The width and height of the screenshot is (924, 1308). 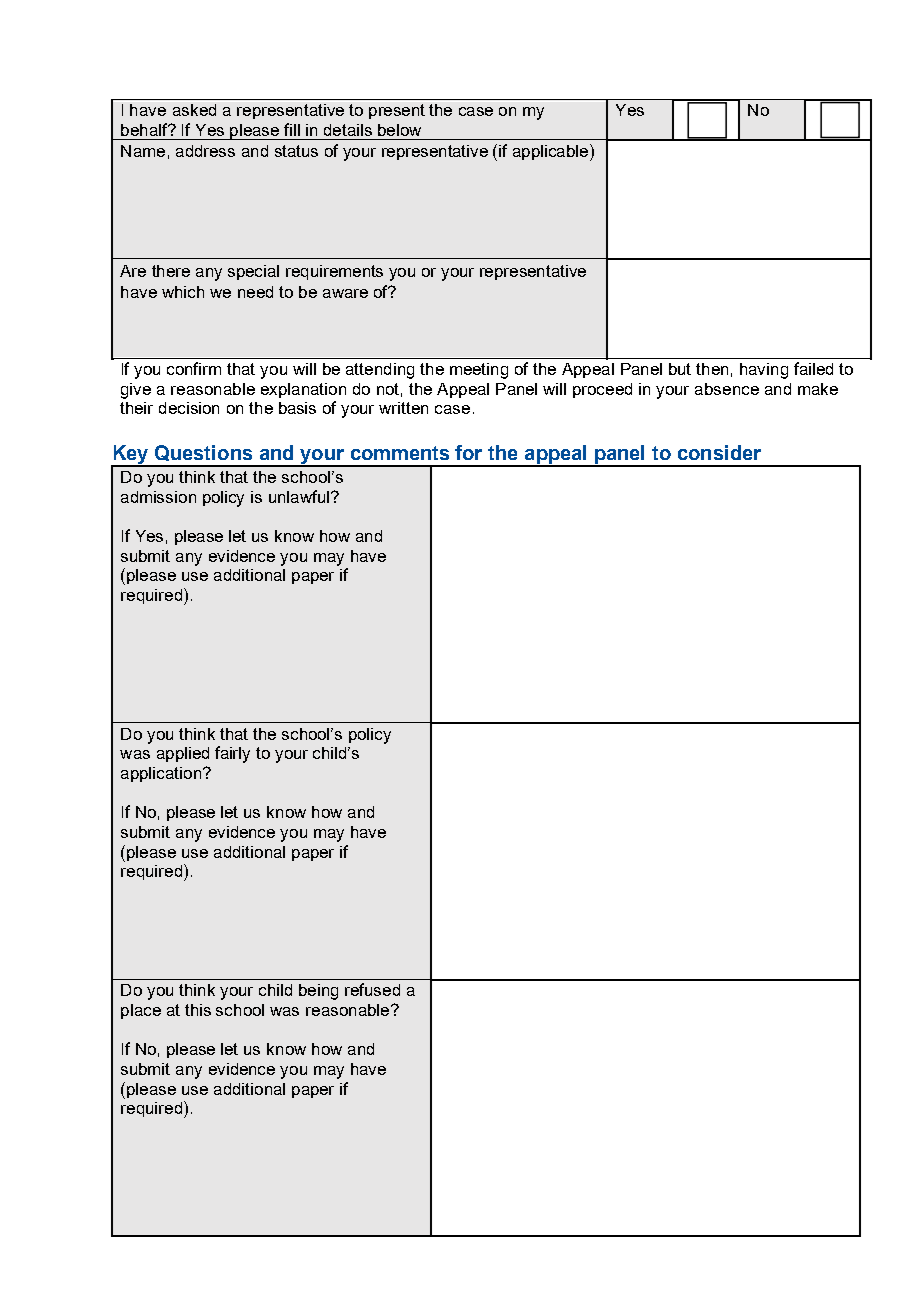 I want to click on fairly, so click(x=232, y=754).
